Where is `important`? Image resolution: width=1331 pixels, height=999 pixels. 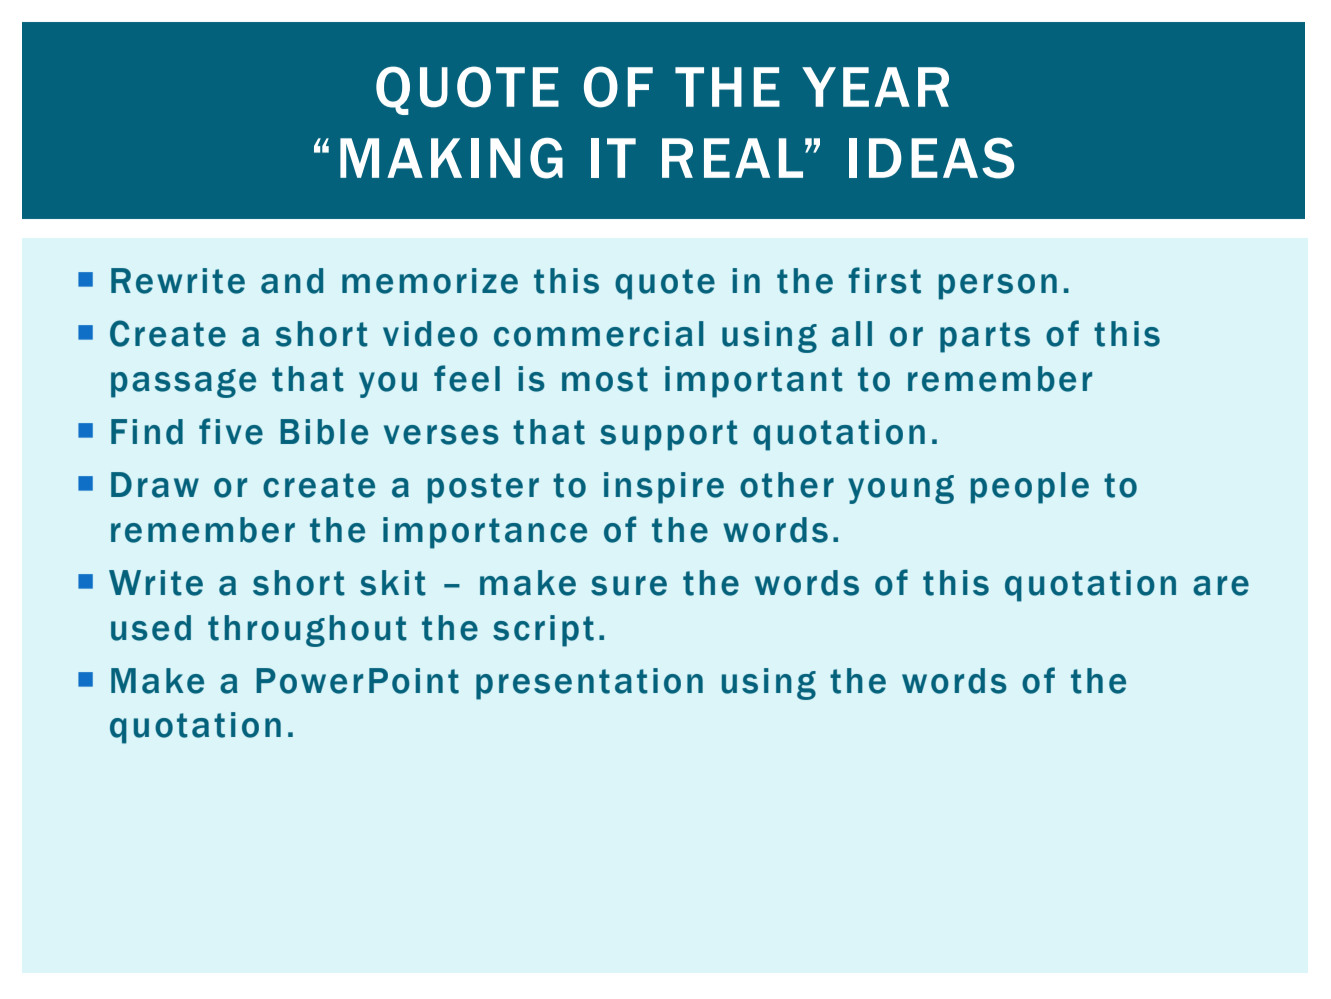 important is located at coordinates (754, 382).
